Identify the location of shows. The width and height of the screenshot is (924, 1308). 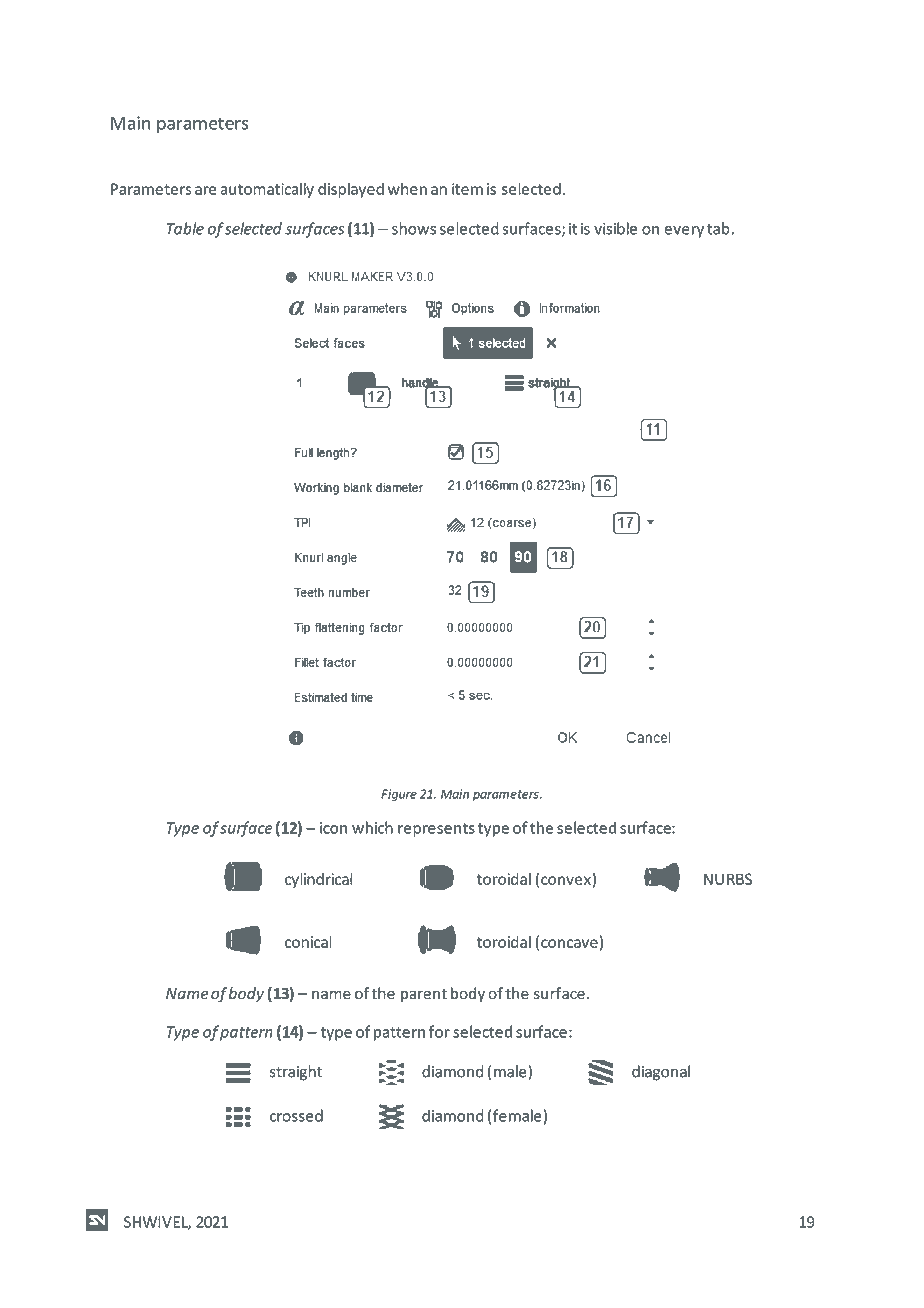
(414, 228).
